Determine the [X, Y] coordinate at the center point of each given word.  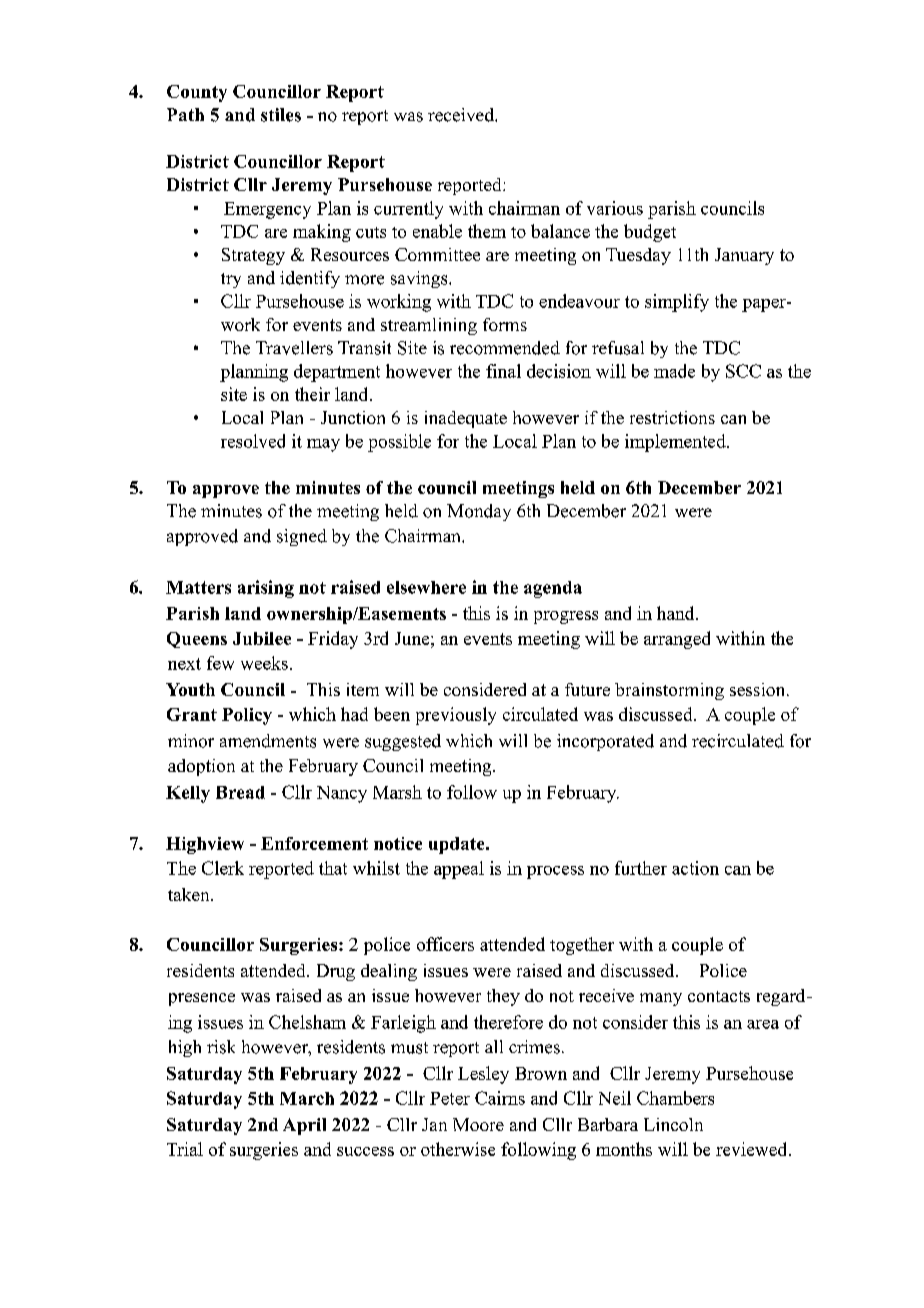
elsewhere [426, 587]
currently [408, 210]
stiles [281, 115]
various [615, 208]
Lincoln [673, 1124]
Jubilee [262, 638]
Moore [478, 1124]
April [304, 1126]
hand [677, 613]
